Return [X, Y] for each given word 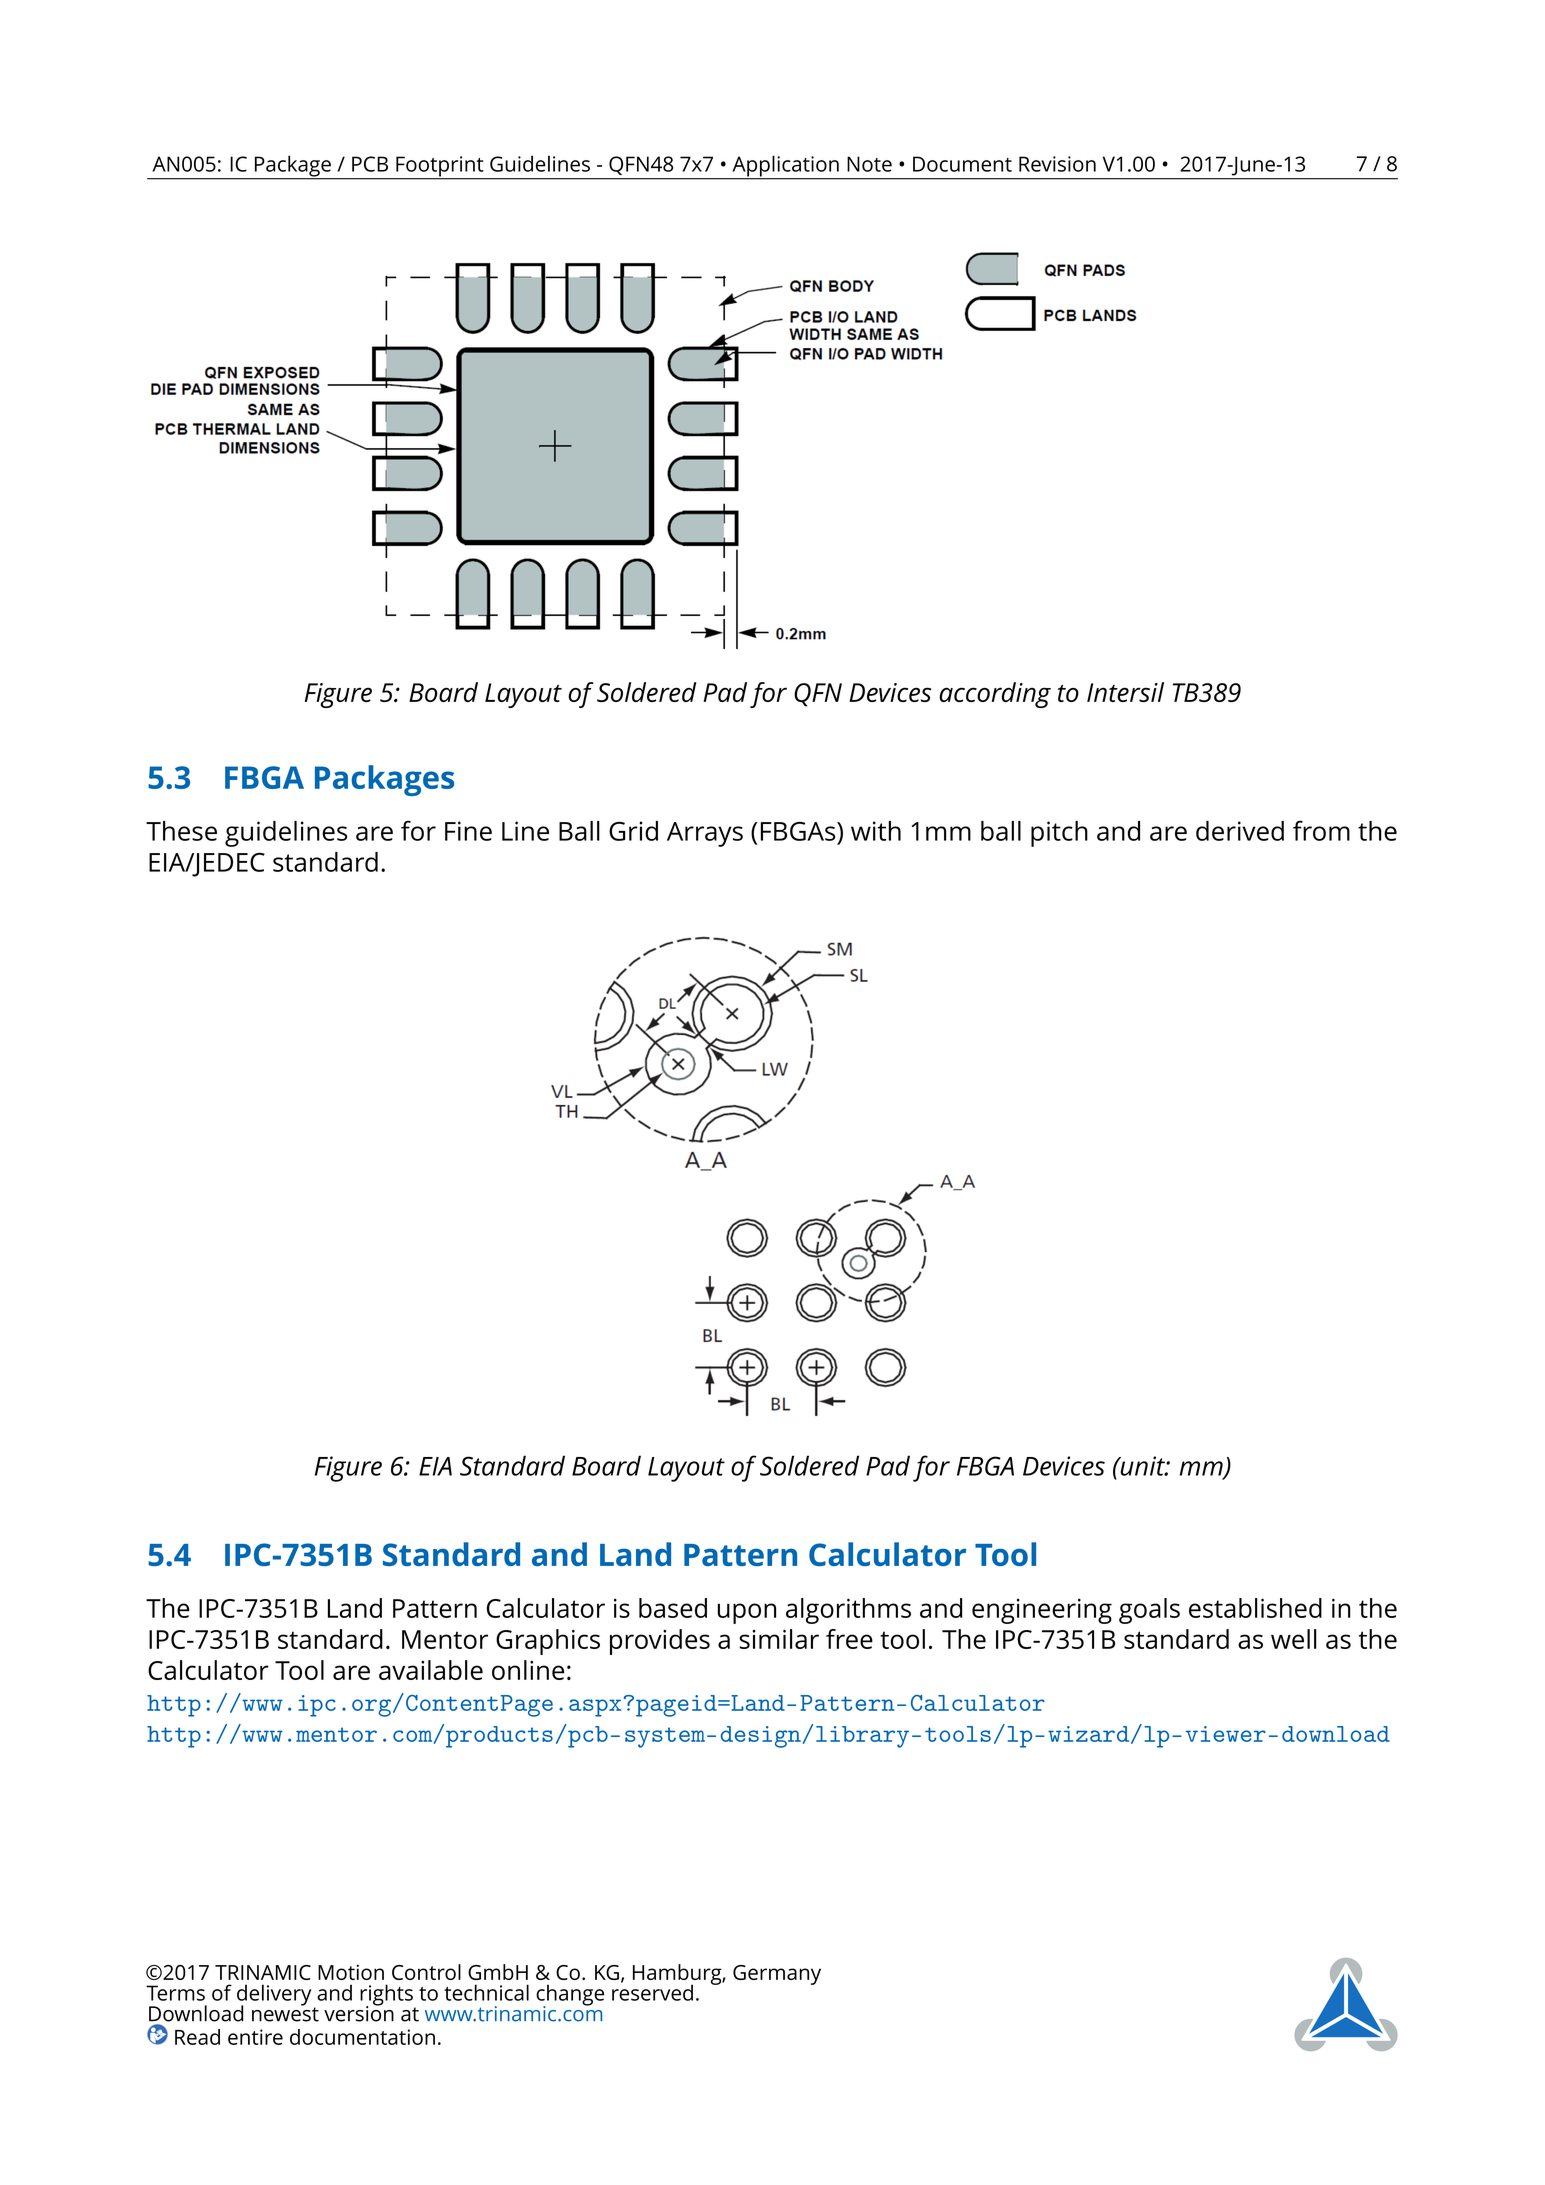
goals [1149, 1611]
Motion [351, 1972]
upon [747, 1613]
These [181, 831]
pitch [1059, 834]
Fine [468, 831]
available [431, 1670]
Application [785, 167]
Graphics [548, 1642]
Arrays [705, 834]
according [995, 695]
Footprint [440, 167]
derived [1240, 831]
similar [779, 1639]
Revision [1057, 164]
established [1255, 1608]
